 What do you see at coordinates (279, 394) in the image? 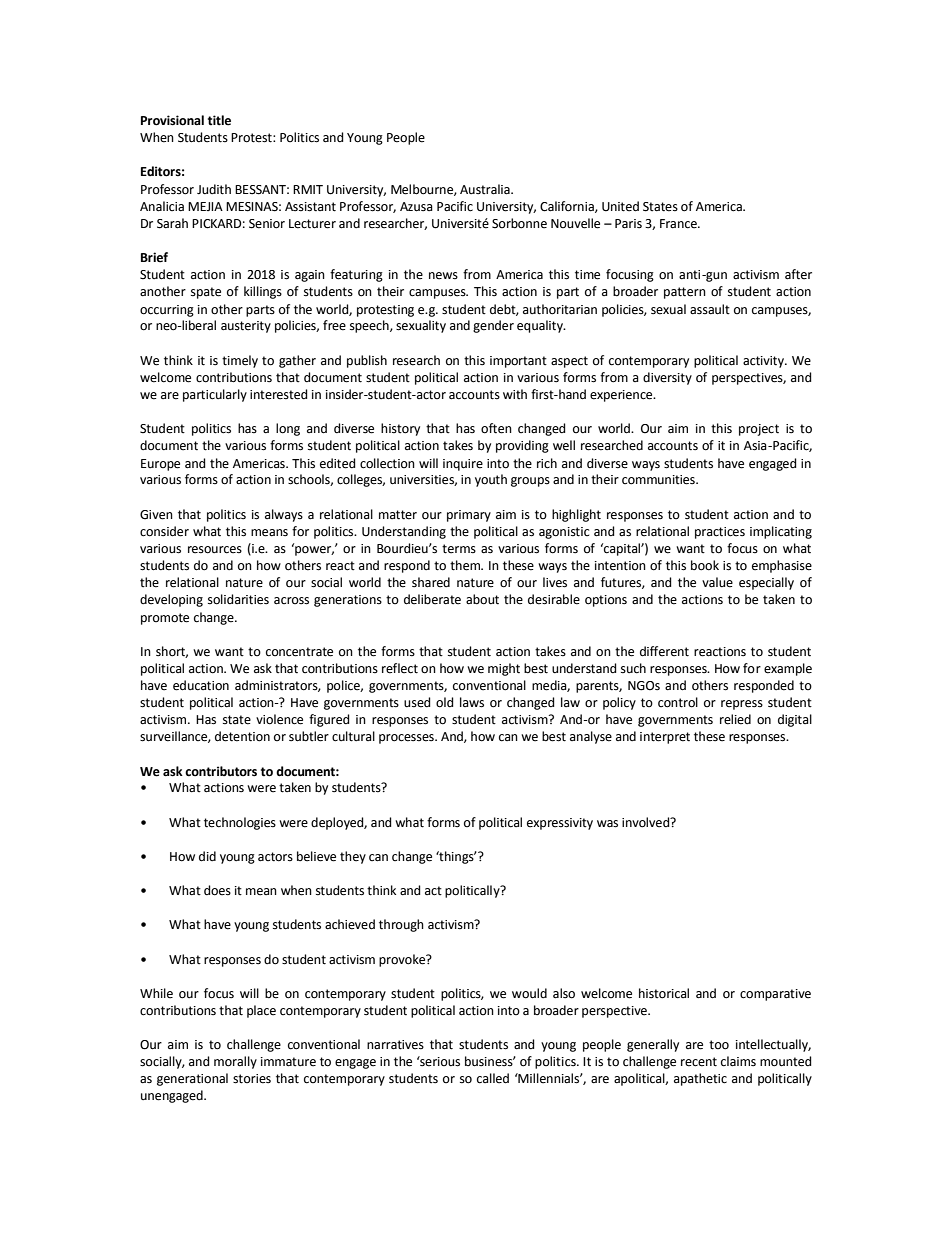
I see `interested` at bounding box center [279, 394].
